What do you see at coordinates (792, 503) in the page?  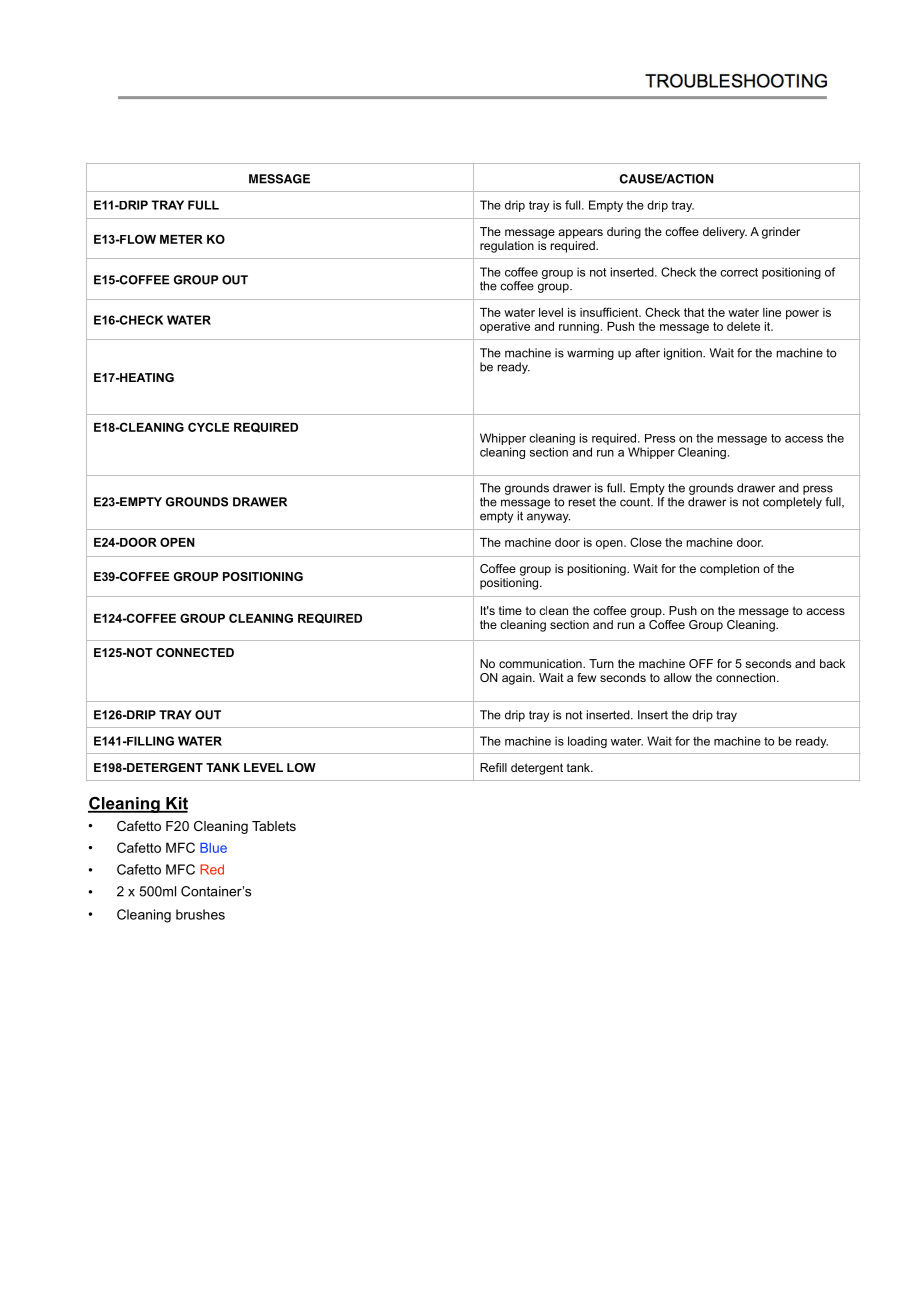 I see `completely` at bounding box center [792, 503].
